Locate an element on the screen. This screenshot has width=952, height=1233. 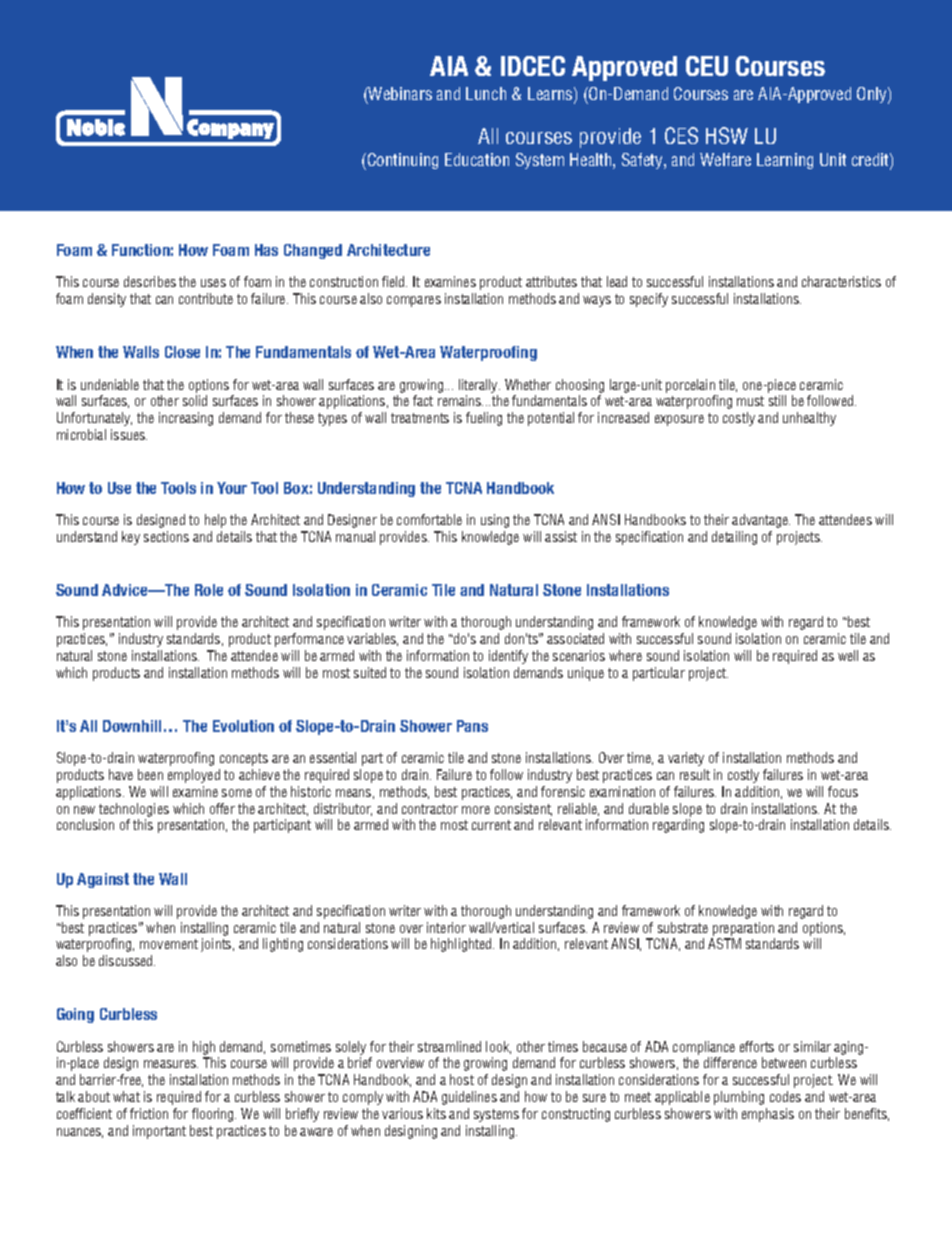
Lunch is located at coordinates (486, 93).
